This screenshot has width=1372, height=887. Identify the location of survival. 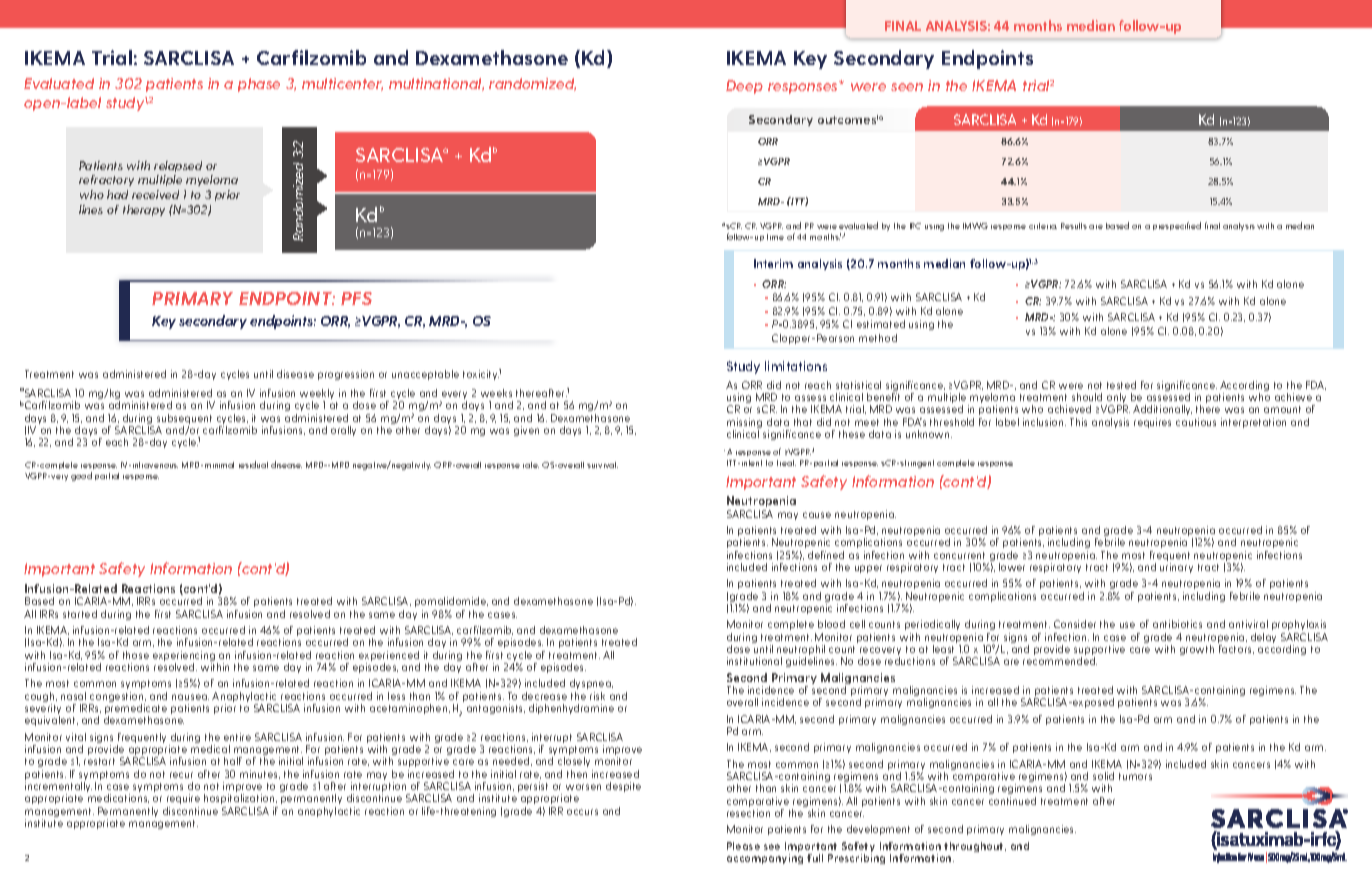
(602, 465).
